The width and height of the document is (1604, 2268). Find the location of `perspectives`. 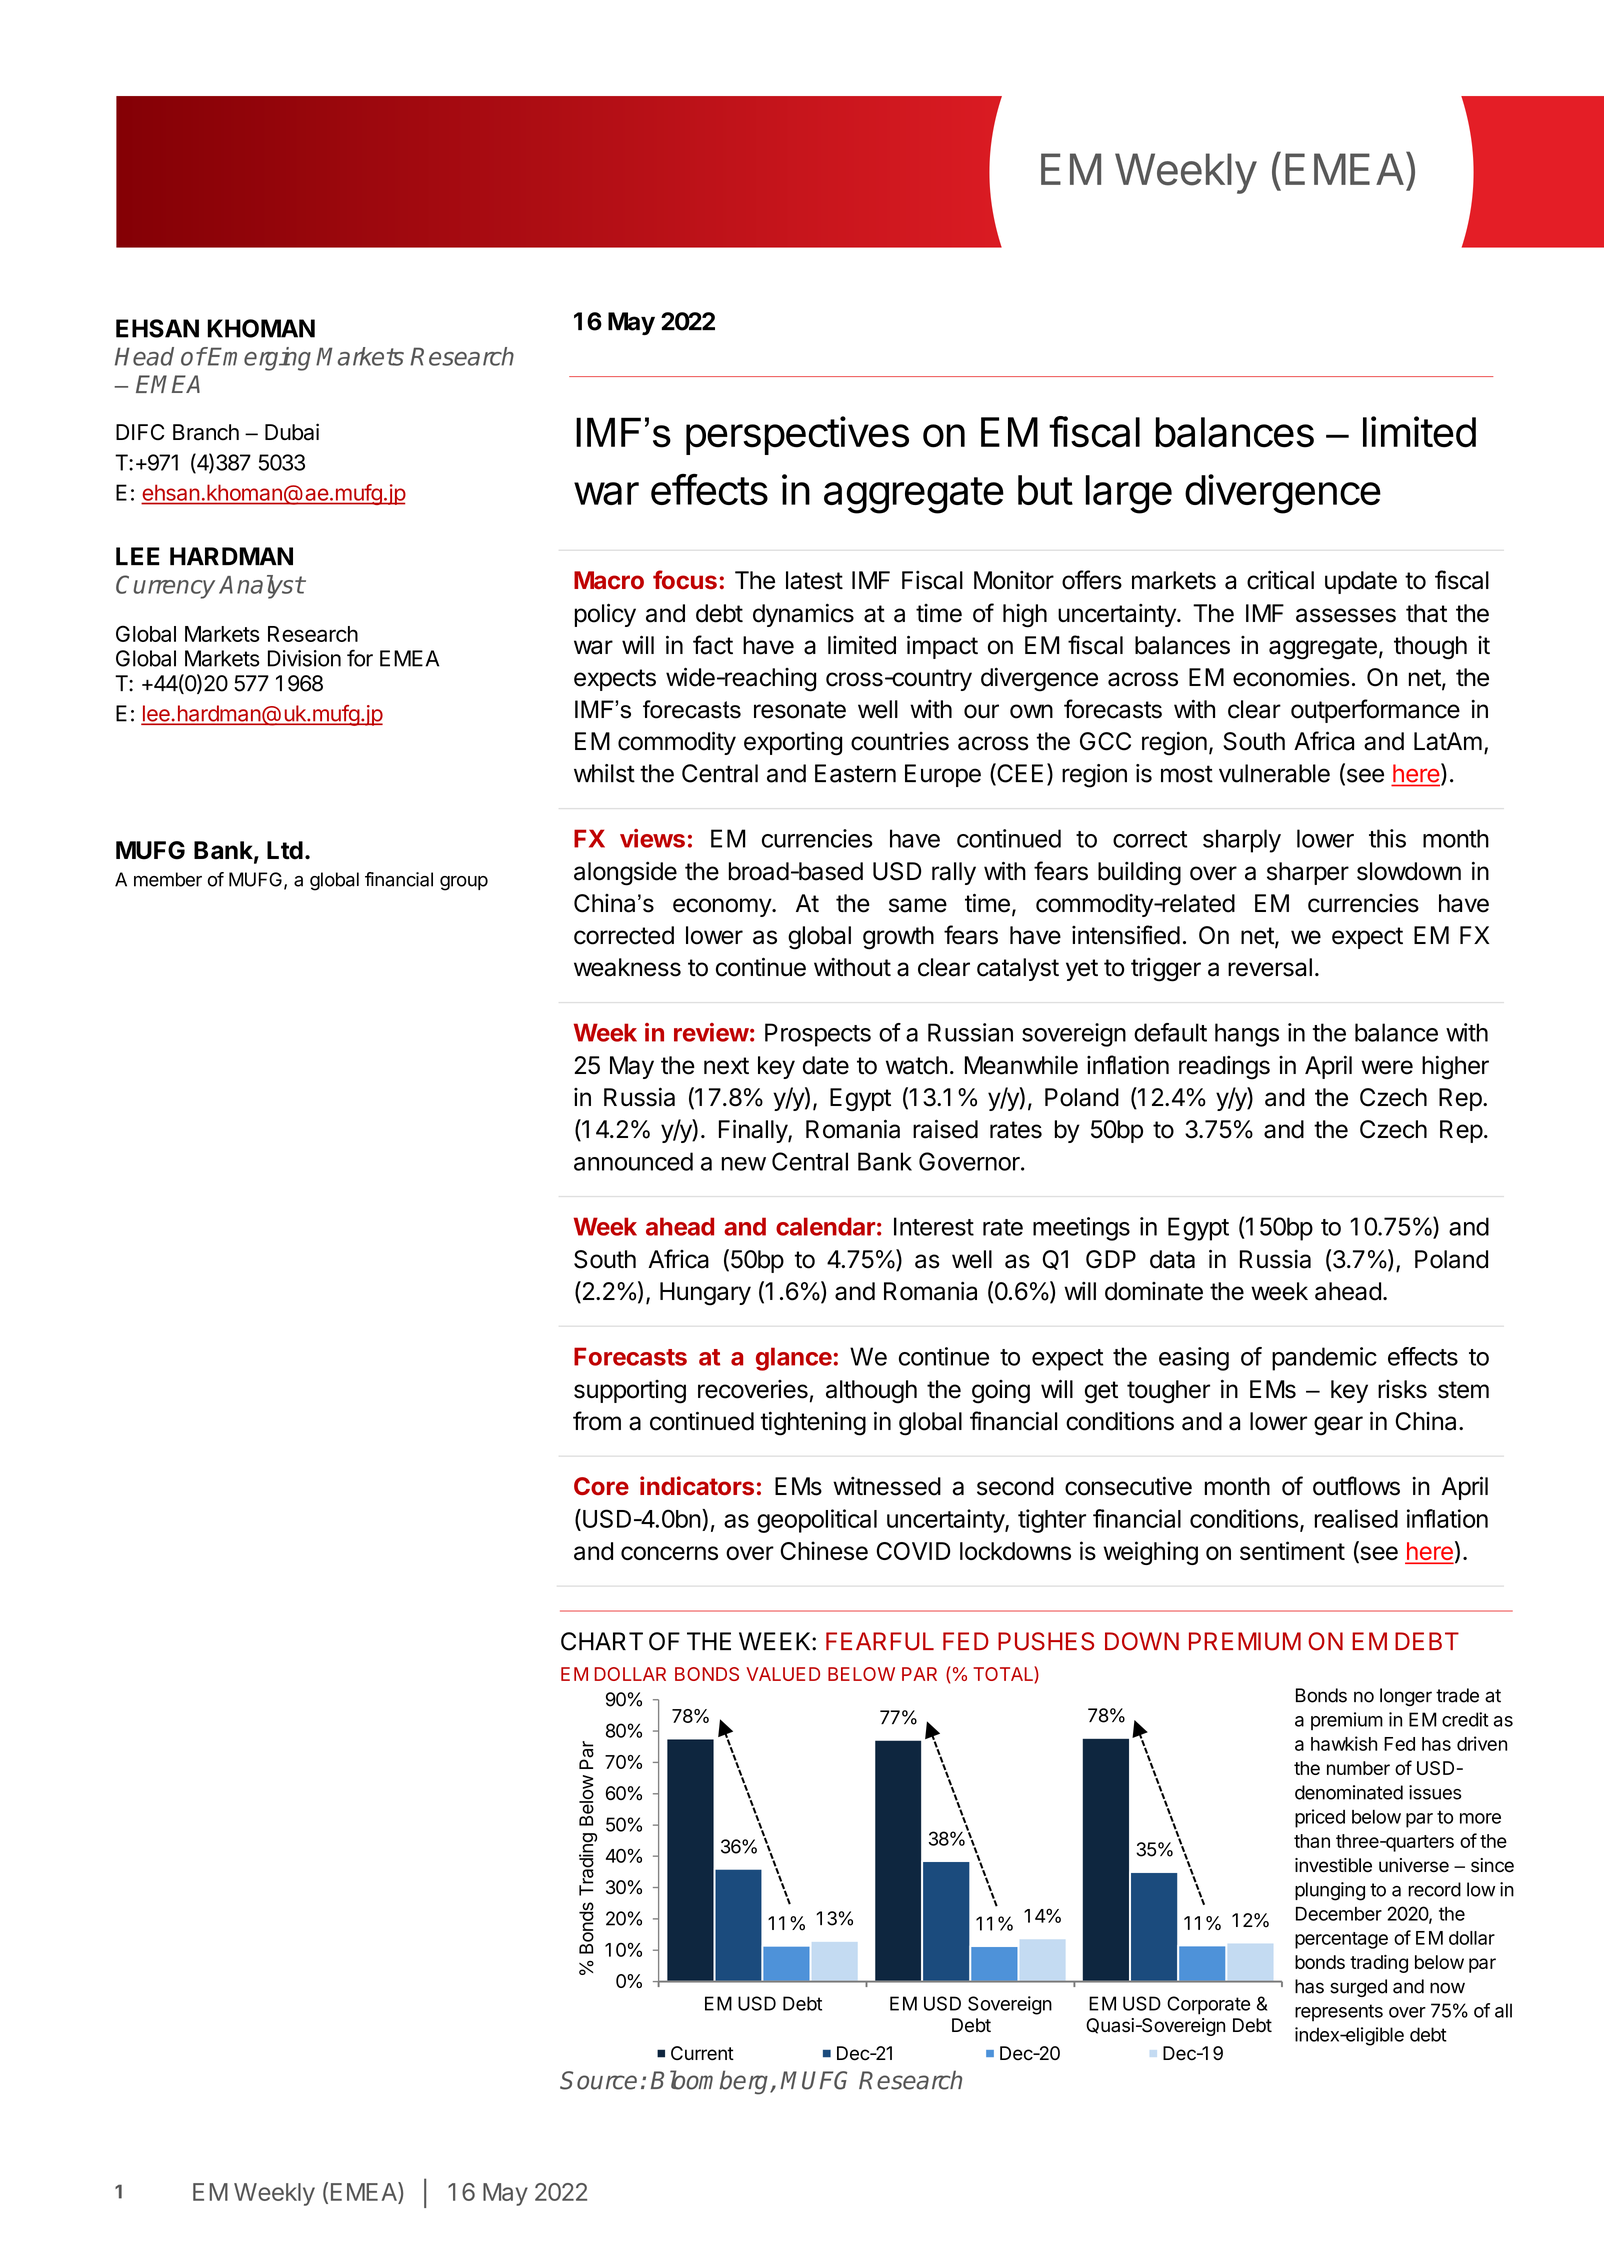

perspectives is located at coordinates (797, 435).
